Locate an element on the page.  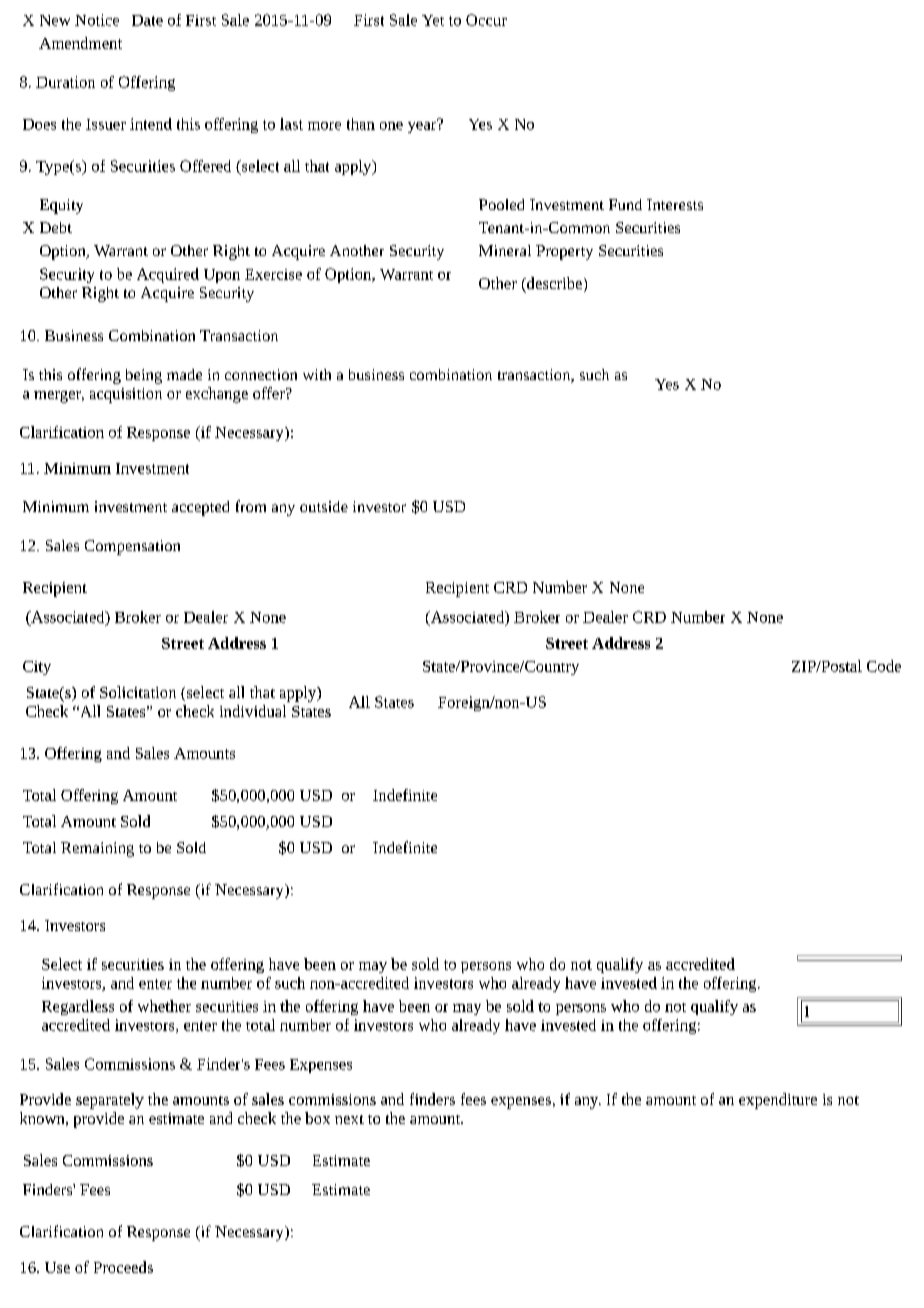
Date is located at coordinates (147, 20).
